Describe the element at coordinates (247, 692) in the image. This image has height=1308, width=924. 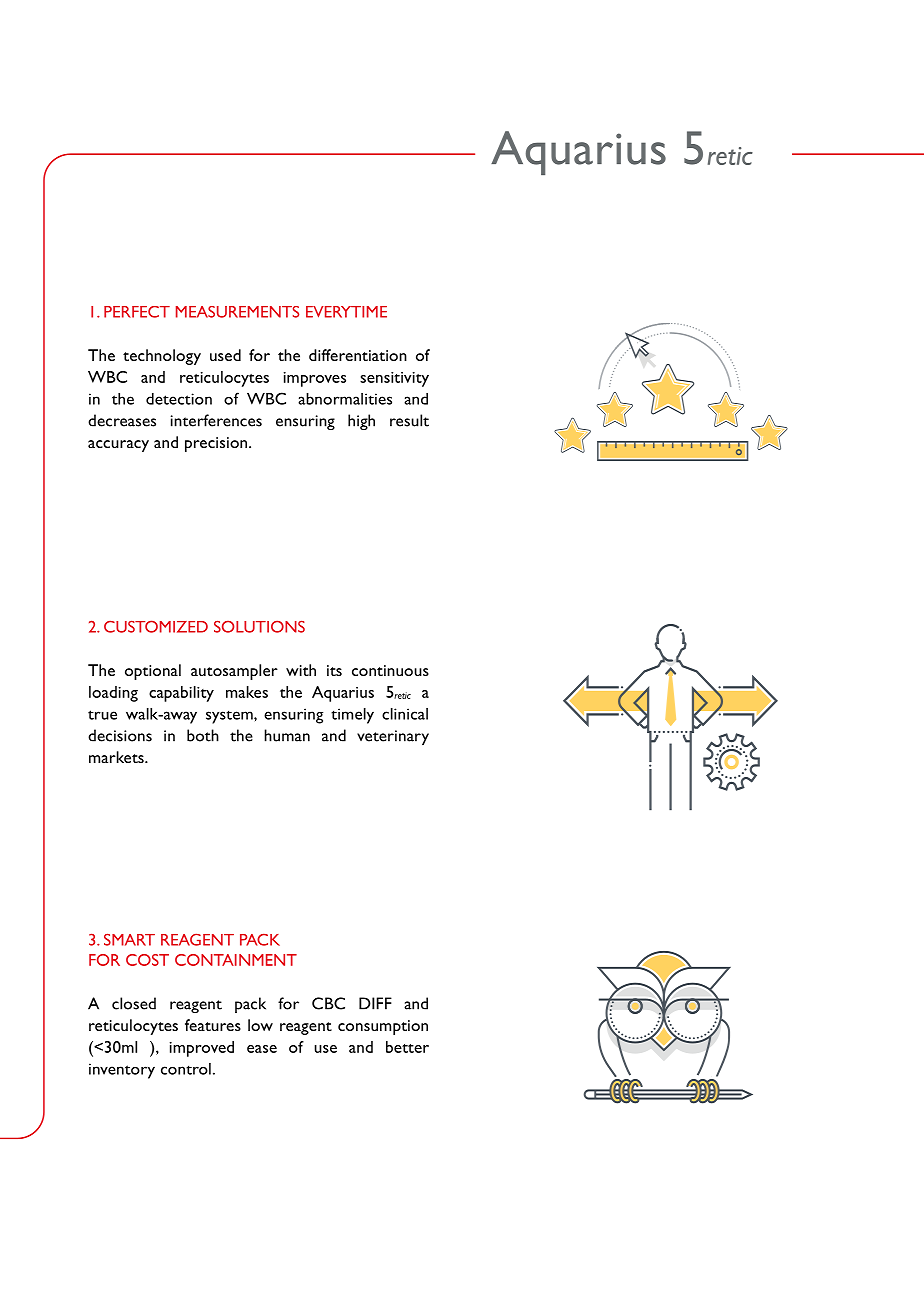
I see `makes` at that location.
